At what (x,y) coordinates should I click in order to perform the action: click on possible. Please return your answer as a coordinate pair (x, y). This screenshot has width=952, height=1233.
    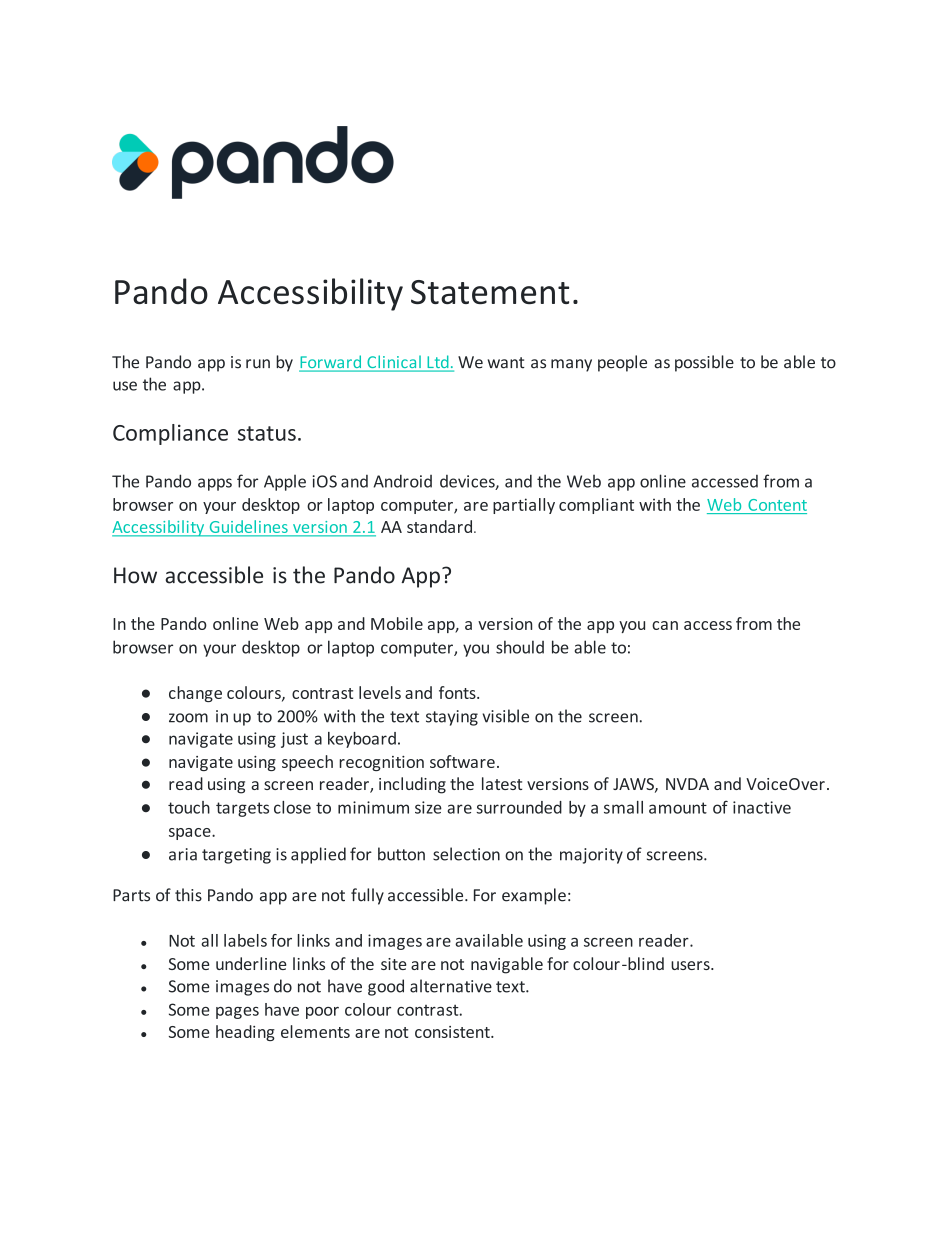
    Looking at the image, I should click on (704, 363).
